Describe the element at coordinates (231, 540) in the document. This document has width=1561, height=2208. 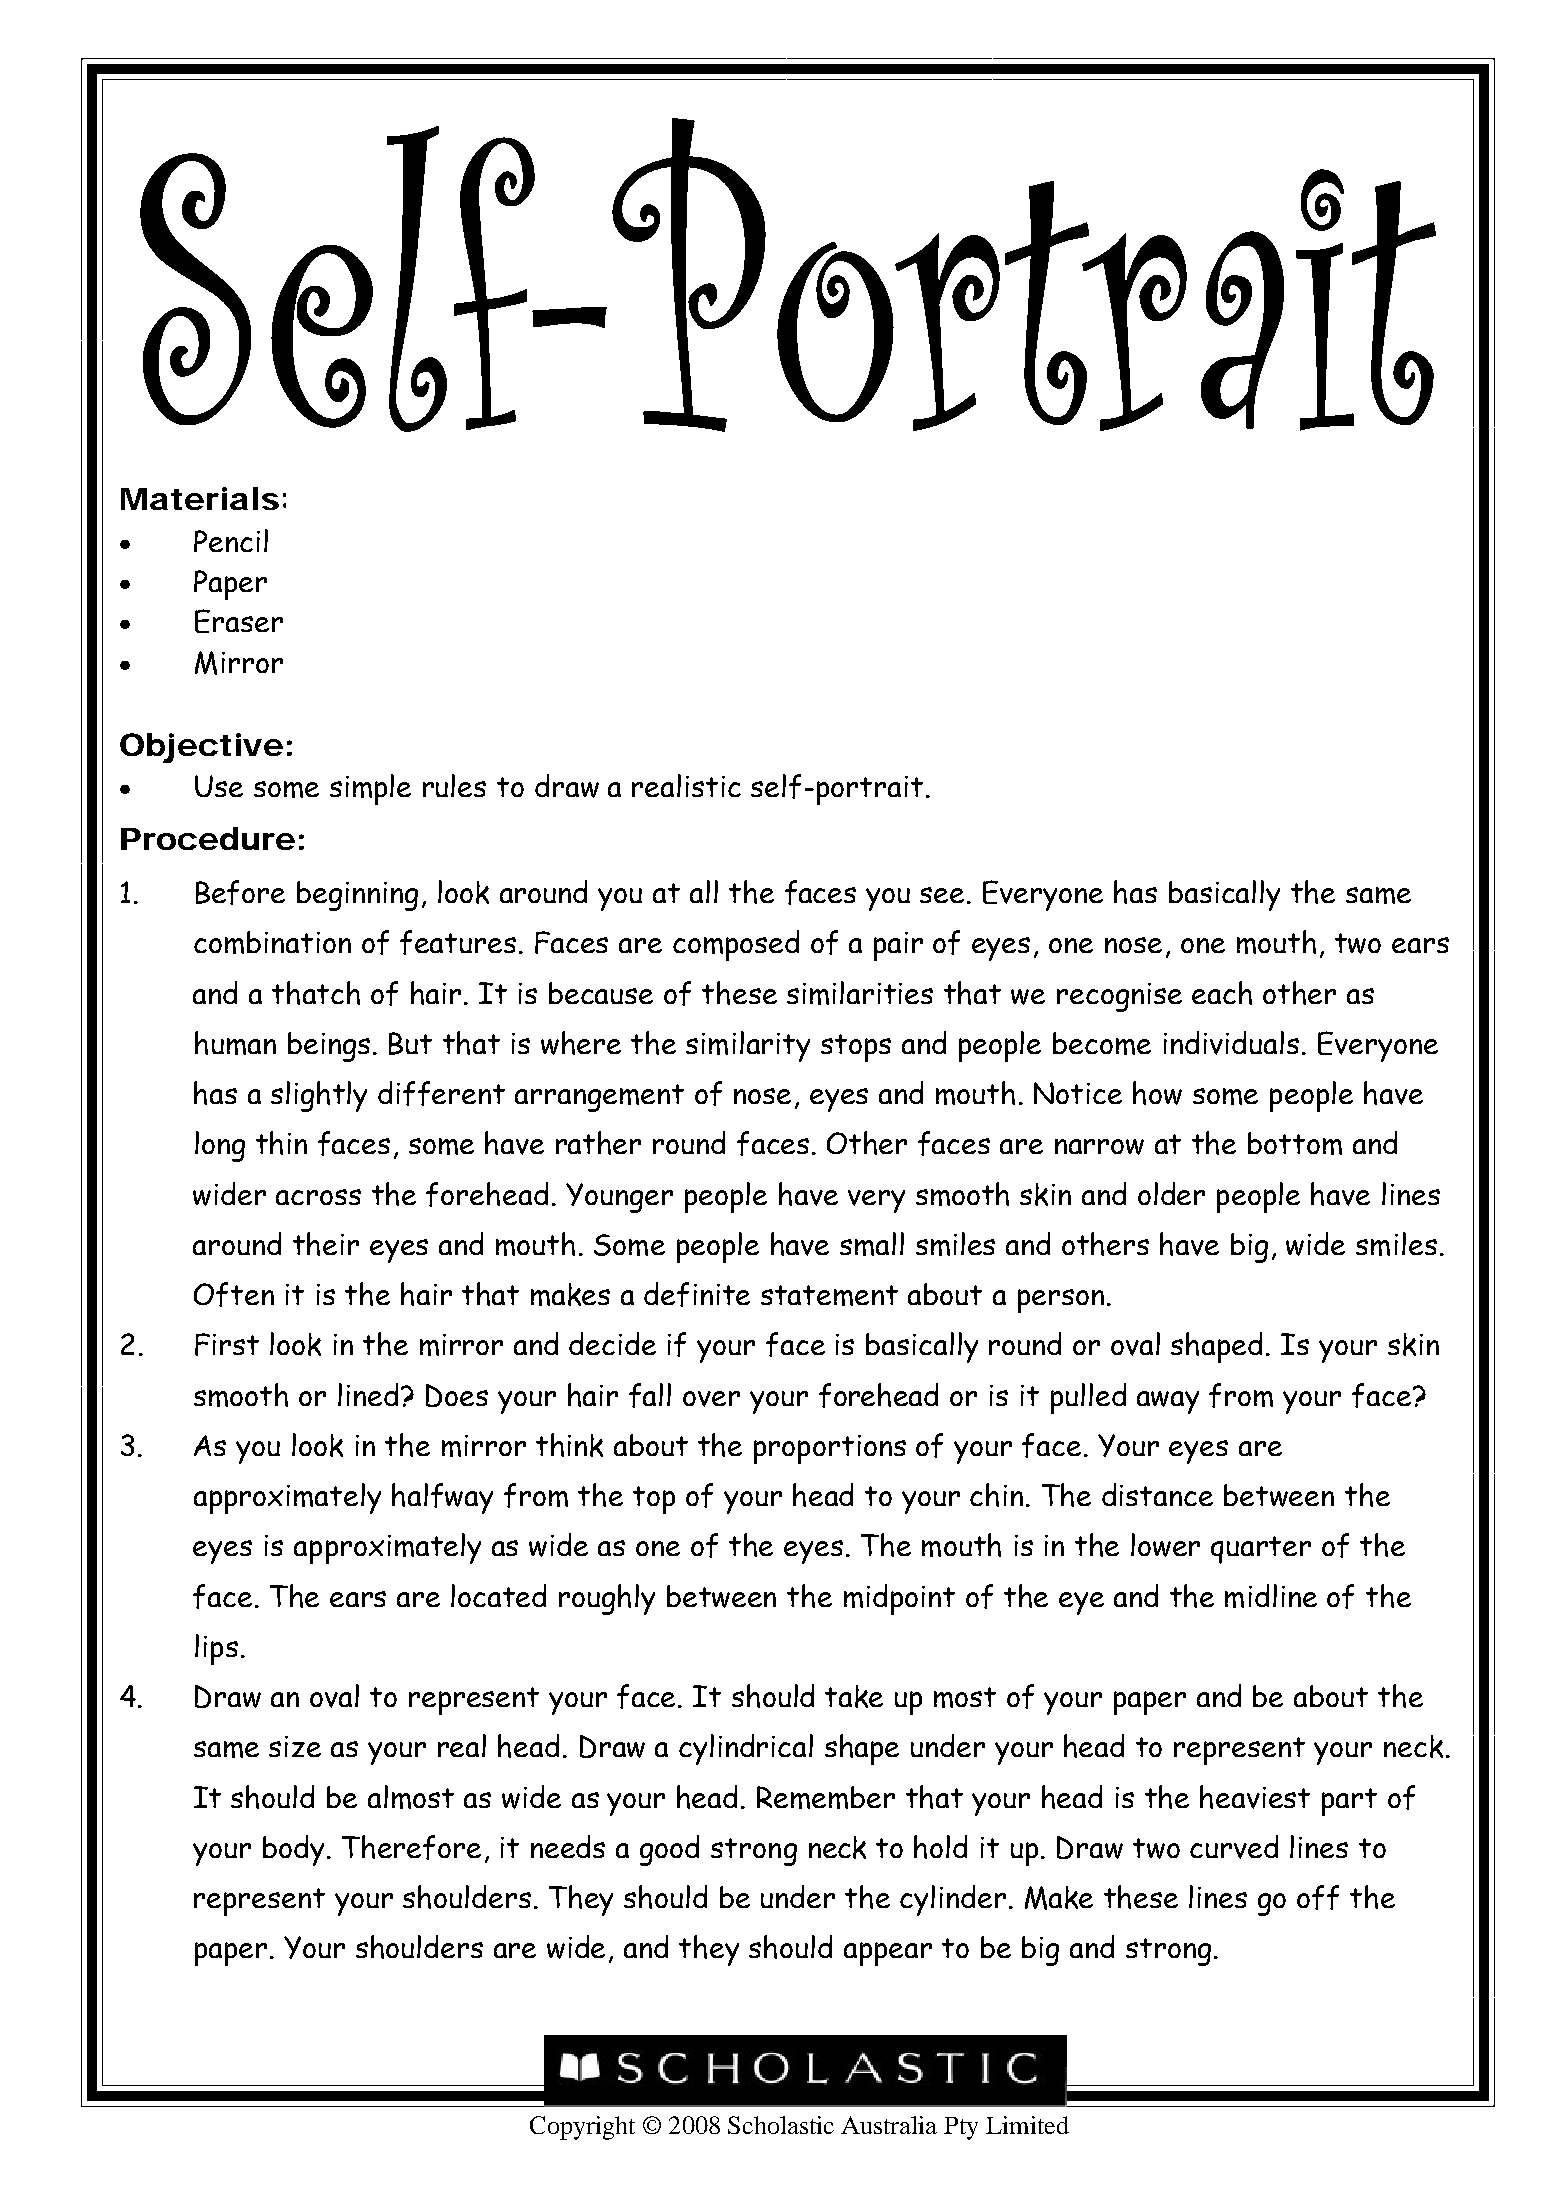
I see `Pencil` at that location.
